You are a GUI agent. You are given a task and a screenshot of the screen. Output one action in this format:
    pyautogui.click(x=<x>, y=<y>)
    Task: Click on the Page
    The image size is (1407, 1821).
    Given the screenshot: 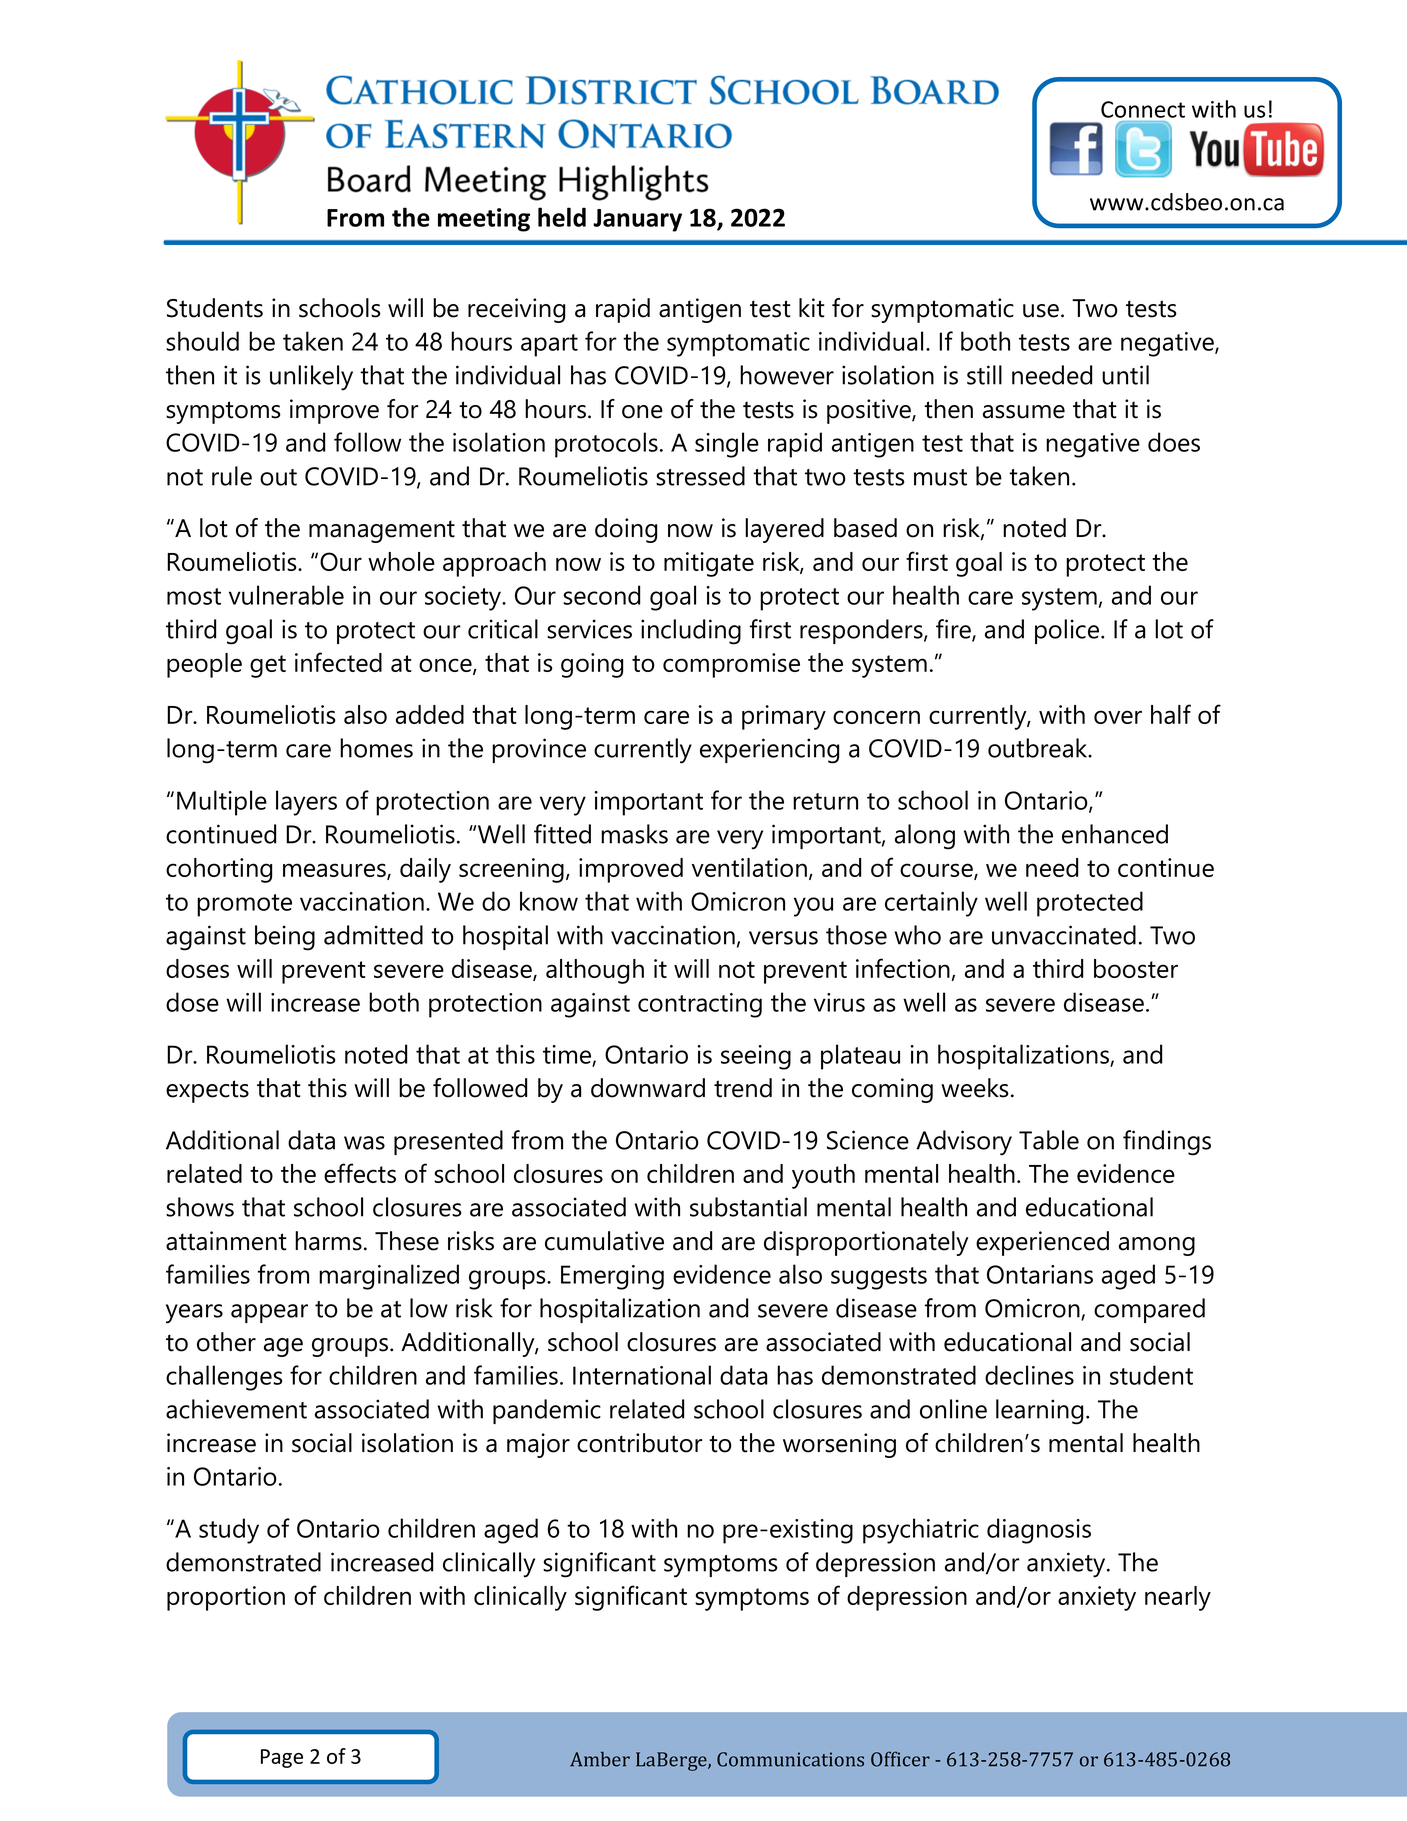 What is the action you would take?
    pyautogui.click(x=282, y=1758)
